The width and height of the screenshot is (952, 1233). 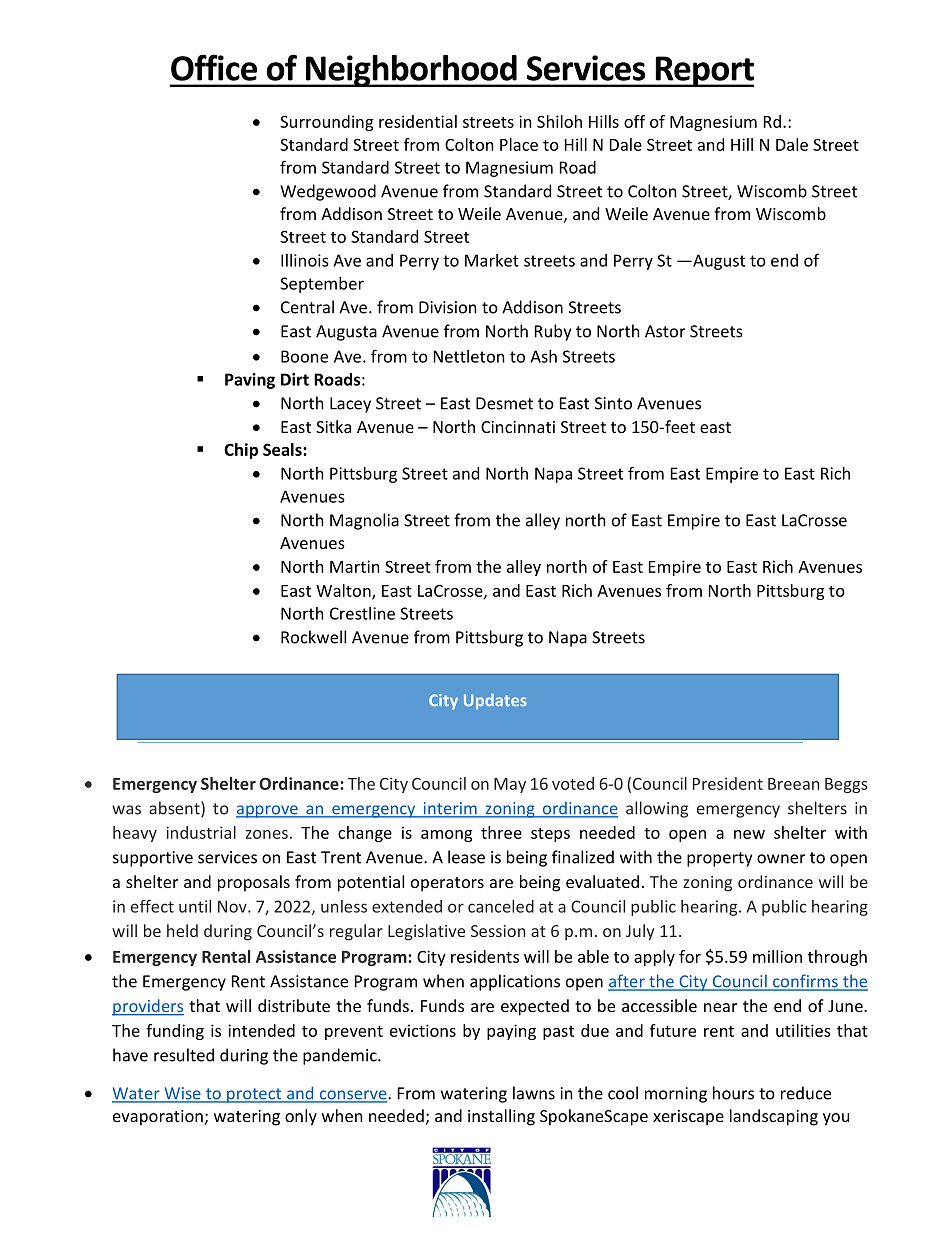 What do you see at coordinates (313, 637) in the screenshot?
I see `Rockwell` at bounding box center [313, 637].
